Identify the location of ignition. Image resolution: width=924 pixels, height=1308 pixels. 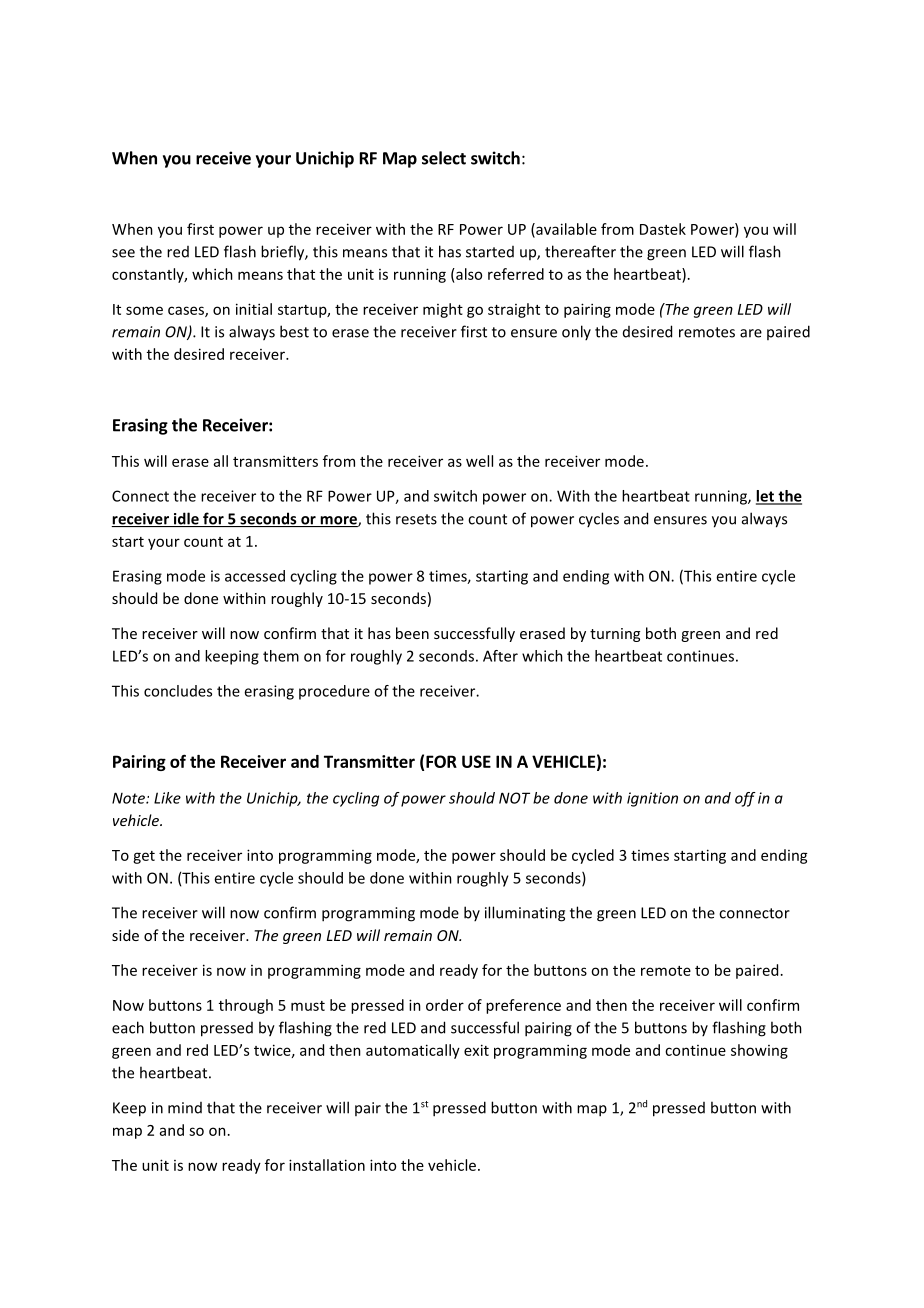
(652, 799).
